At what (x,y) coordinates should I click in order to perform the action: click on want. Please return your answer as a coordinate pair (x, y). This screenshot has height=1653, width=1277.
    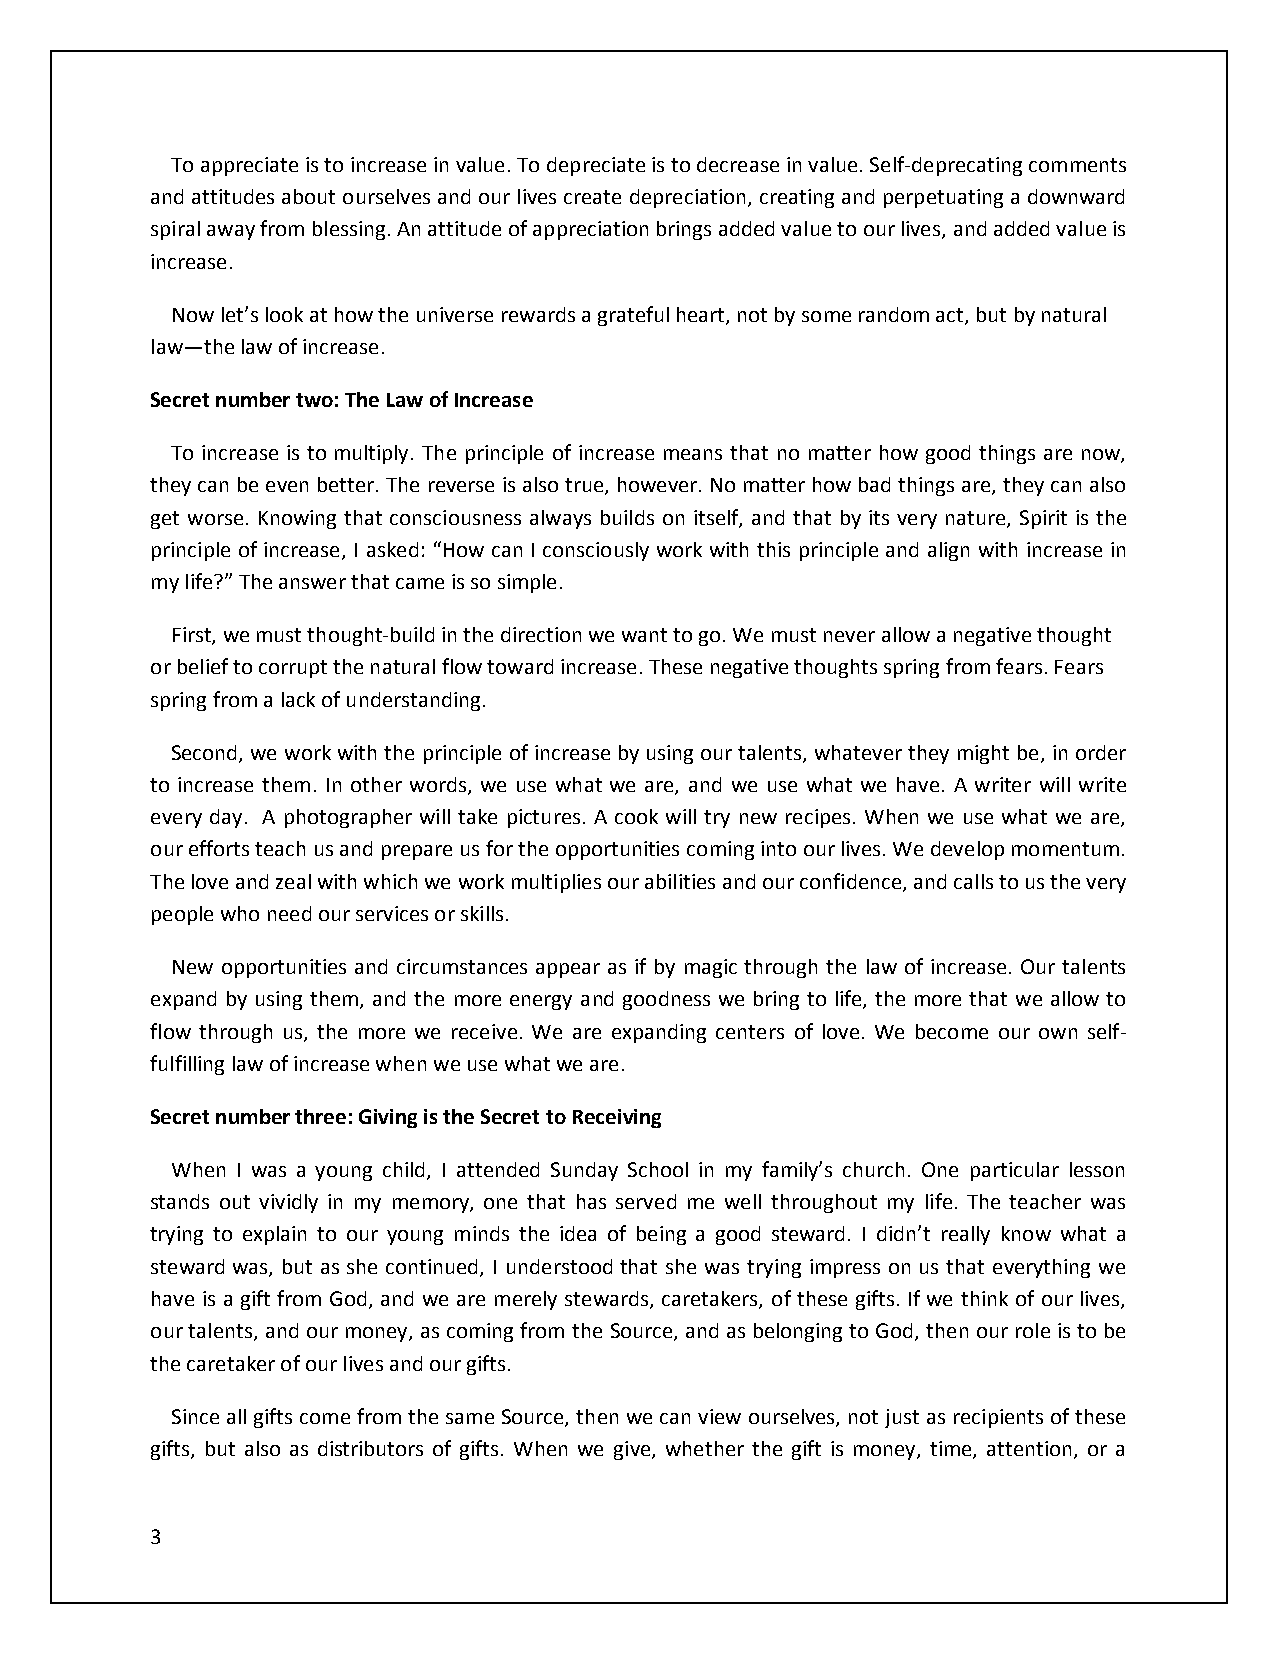
    Looking at the image, I should click on (644, 635).
